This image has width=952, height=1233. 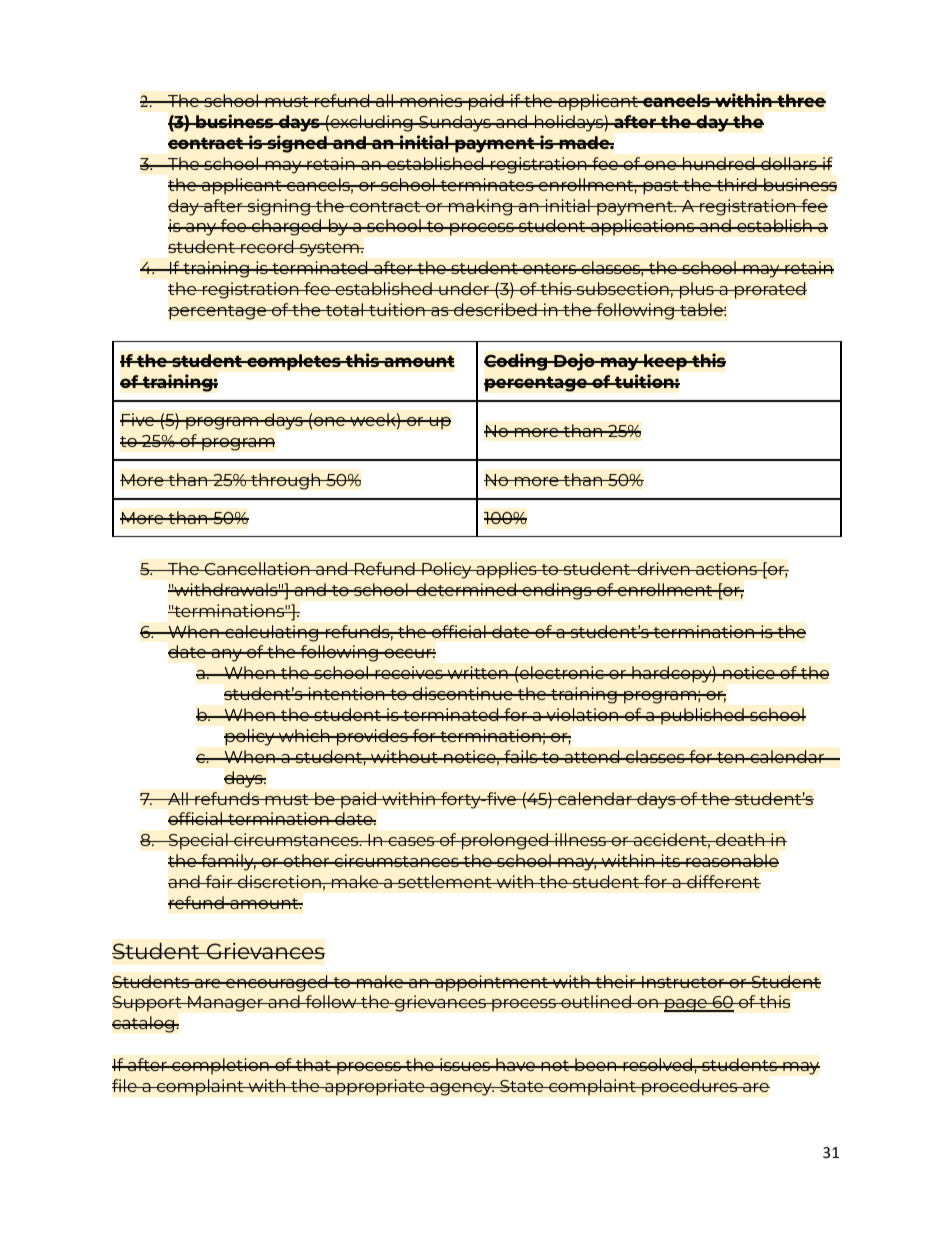 I want to click on procedures, so click(x=690, y=1087).
